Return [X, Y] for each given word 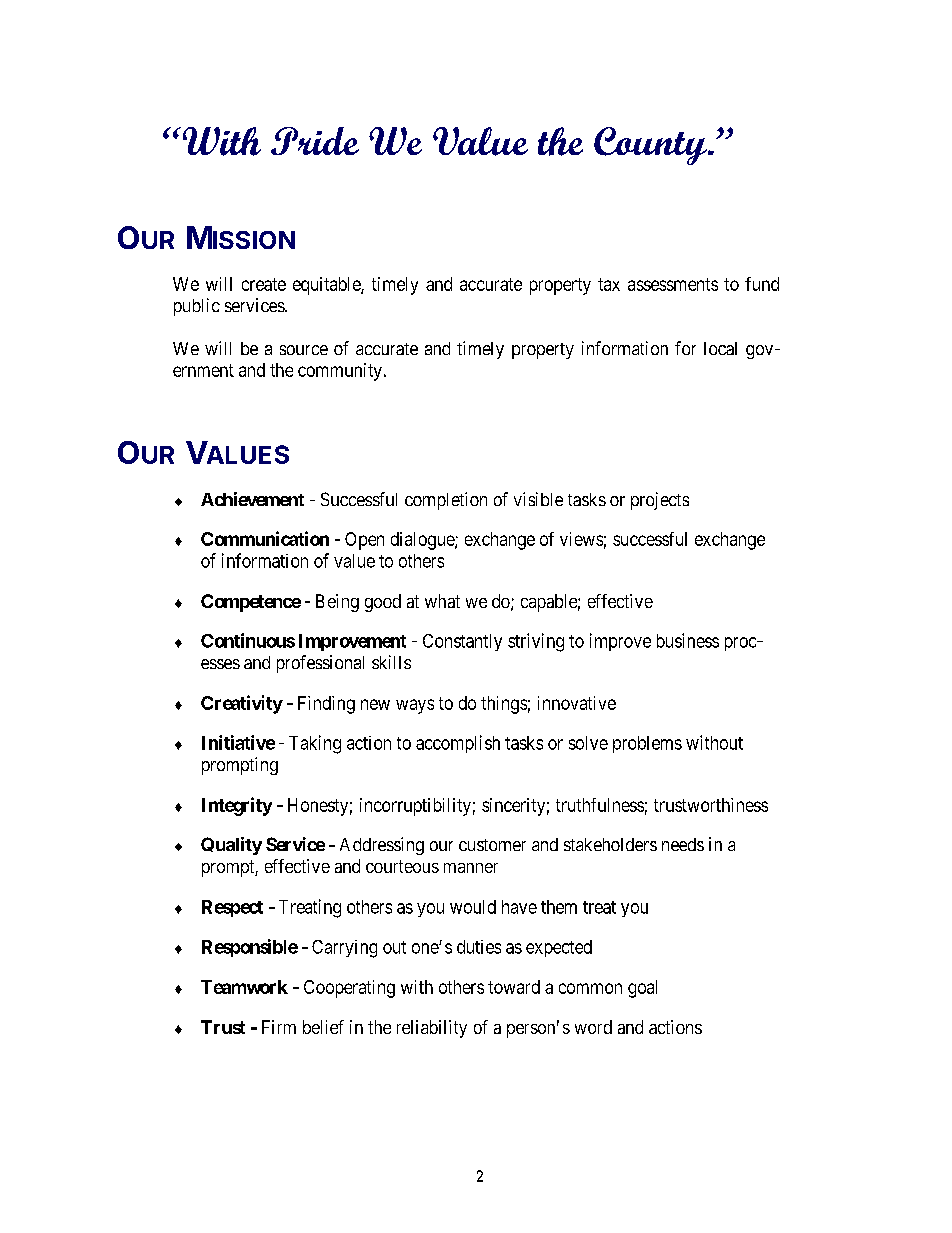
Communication [265, 538]
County [651, 146]
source [304, 350]
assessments [673, 284]
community [340, 372]
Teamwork [244, 987]
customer [492, 845]
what [442, 601]
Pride [315, 141]
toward [514, 987]
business [688, 640]
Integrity [237, 806]
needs [683, 844]
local [720, 348]
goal [642, 989]
